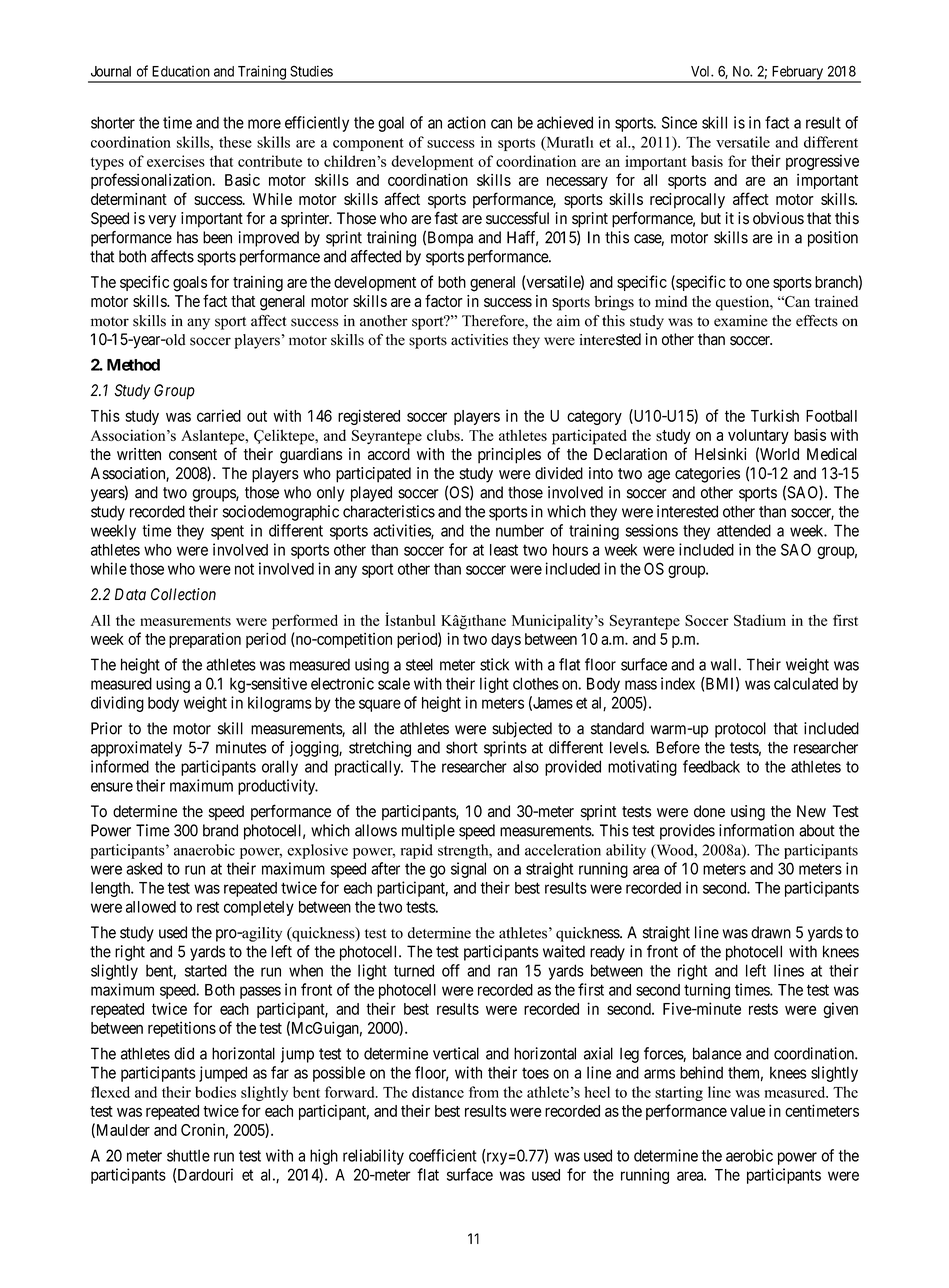  I want to click on shuttle, so click(188, 1155).
